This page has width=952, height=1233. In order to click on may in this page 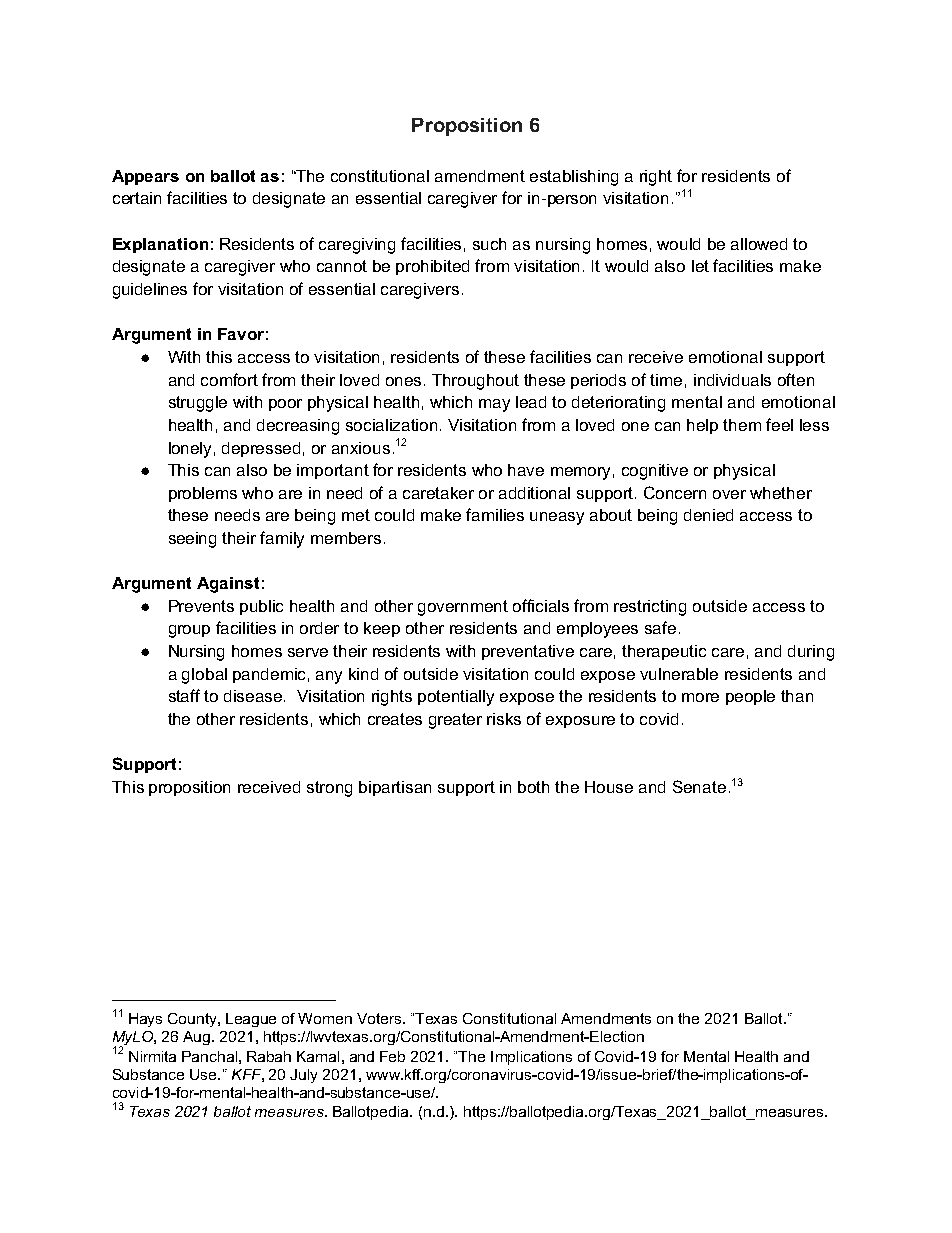, I will do `click(494, 405)`.
